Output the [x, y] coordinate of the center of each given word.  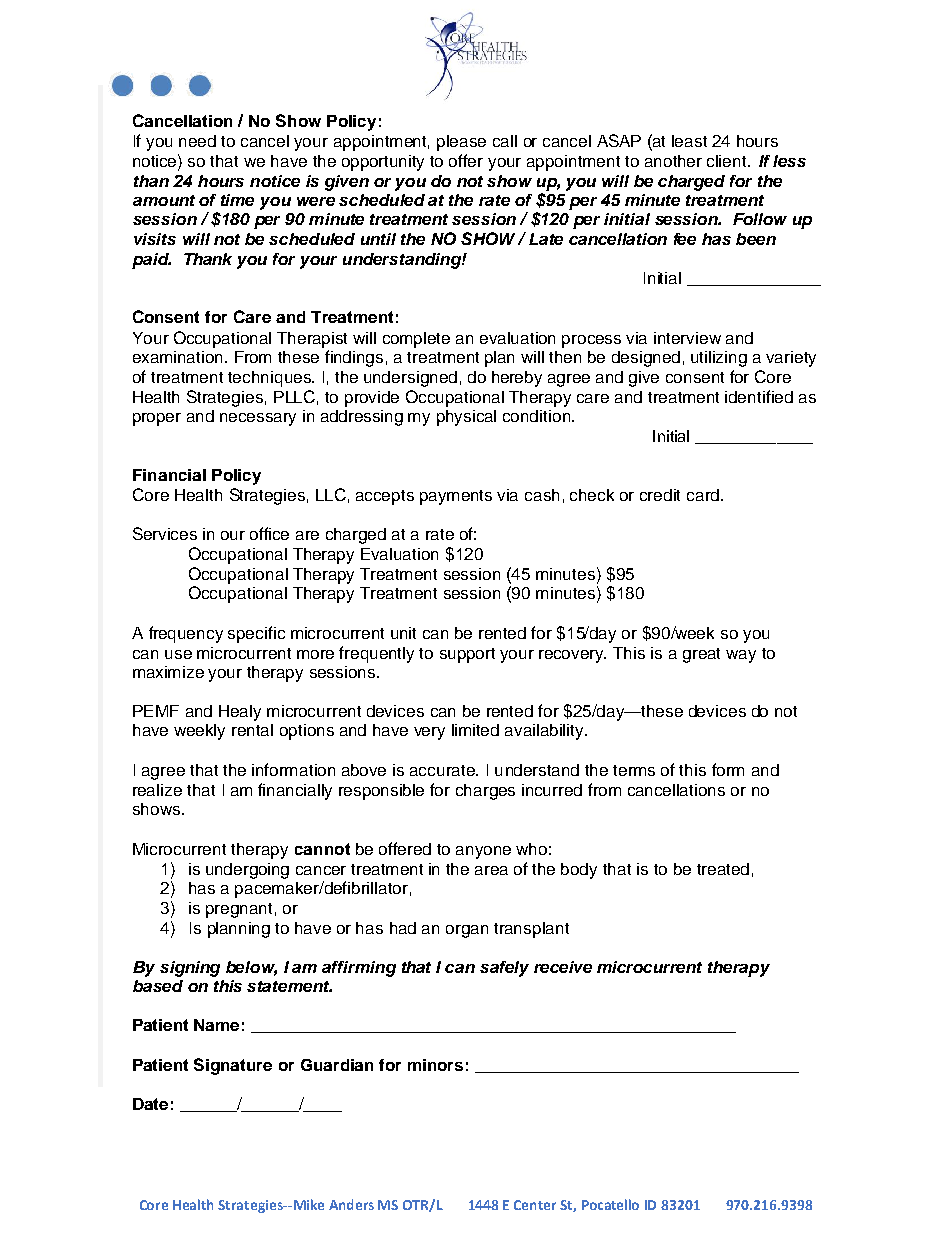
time [237, 200]
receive [563, 967]
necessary [258, 419]
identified [759, 396]
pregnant [239, 910]
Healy [240, 713]
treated [723, 869]
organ [467, 931]
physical [466, 418]
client [728, 161]
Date [150, 1104]
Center [535, 1205]
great [701, 655]
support [467, 655]
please [461, 143]
